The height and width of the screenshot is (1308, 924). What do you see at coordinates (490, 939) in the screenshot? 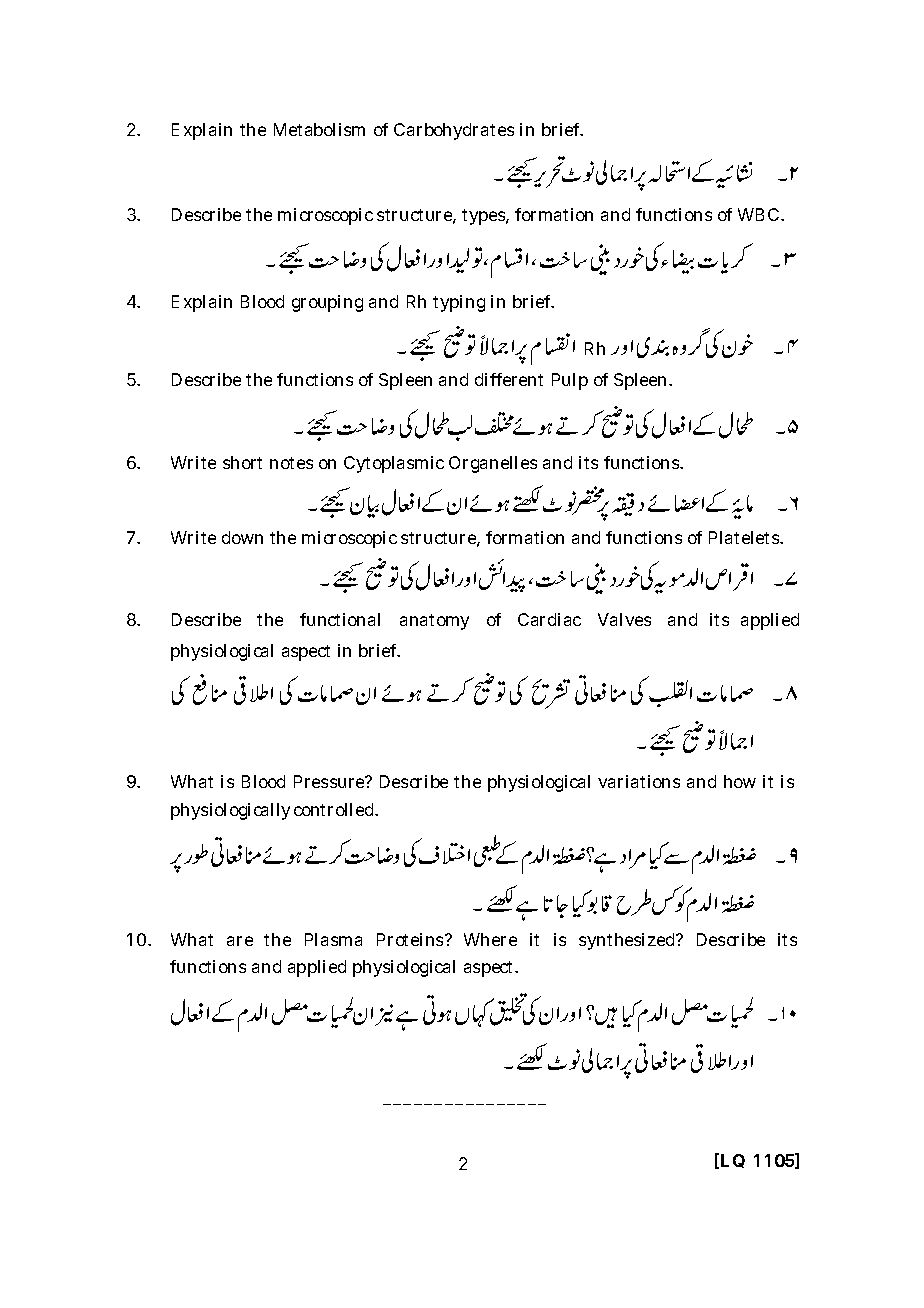
I see `Where` at bounding box center [490, 939].
